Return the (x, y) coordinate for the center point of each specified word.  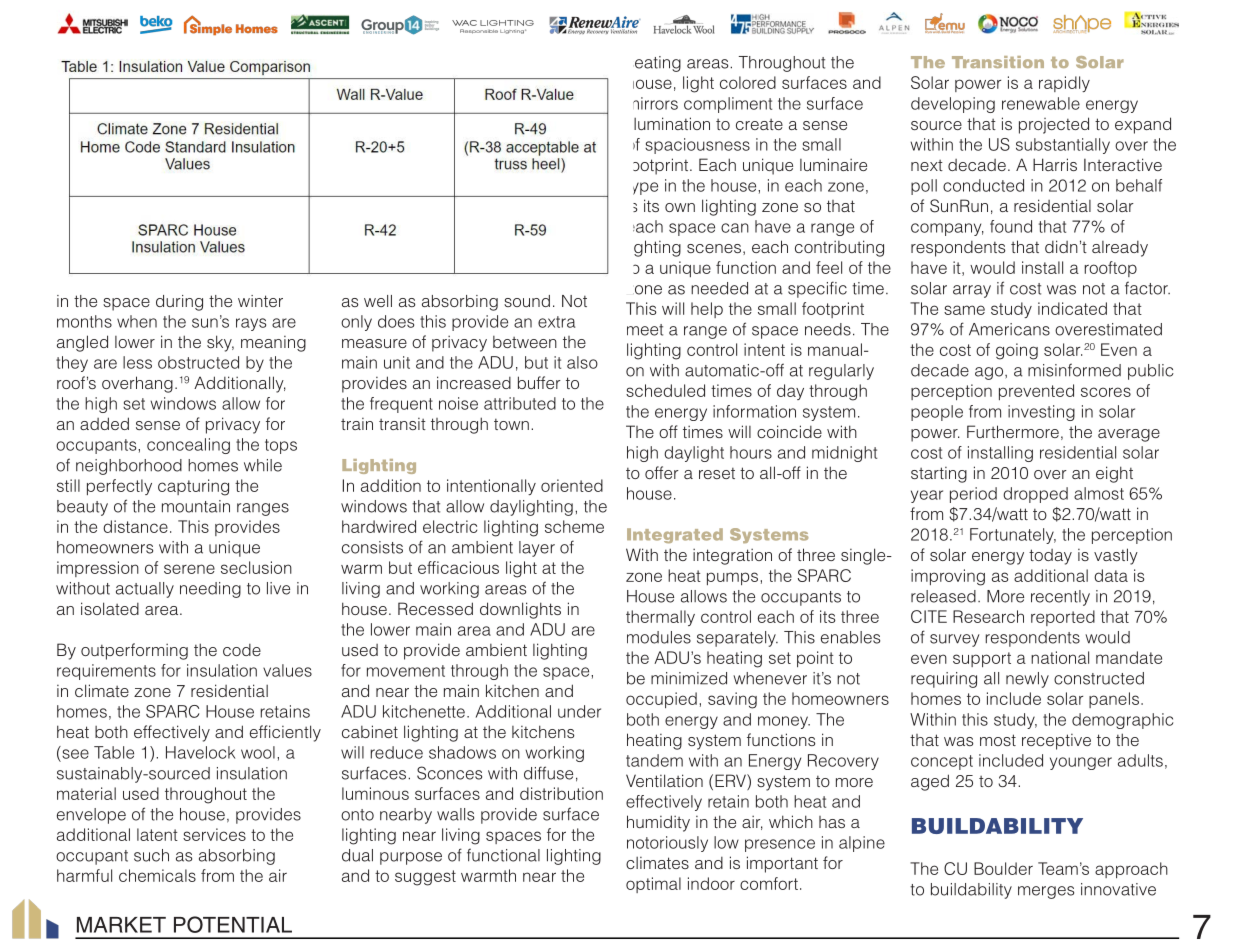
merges (1046, 892)
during (179, 303)
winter (260, 301)
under (579, 711)
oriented (572, 485)
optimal (653, 885)
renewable (1041, 103)
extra (556, 322)
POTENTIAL (233, 924)
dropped (1035, 495)
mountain (196, 506)
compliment (728, 105)
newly (1027, 680)
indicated (1072, 308)
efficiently (285, 733)
